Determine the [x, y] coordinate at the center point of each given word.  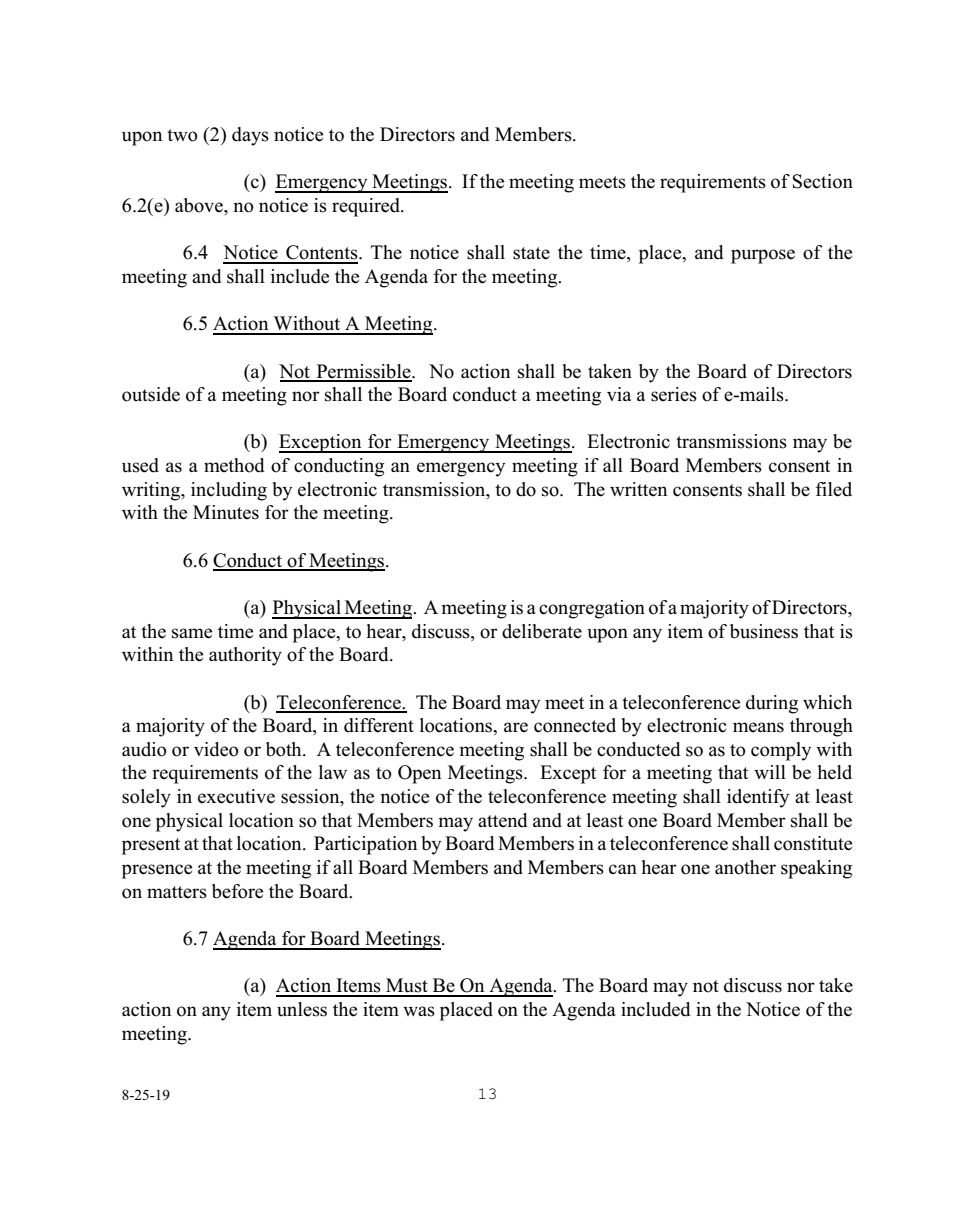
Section [823, 181]
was [419, 1011]
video [216, 749]
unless [302, 1009]
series [674, 394]
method [234, 465]
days [250, 136]
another [745, 867]
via [619, 394]
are [516, 727]
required [367, 207]
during [772, 704]
